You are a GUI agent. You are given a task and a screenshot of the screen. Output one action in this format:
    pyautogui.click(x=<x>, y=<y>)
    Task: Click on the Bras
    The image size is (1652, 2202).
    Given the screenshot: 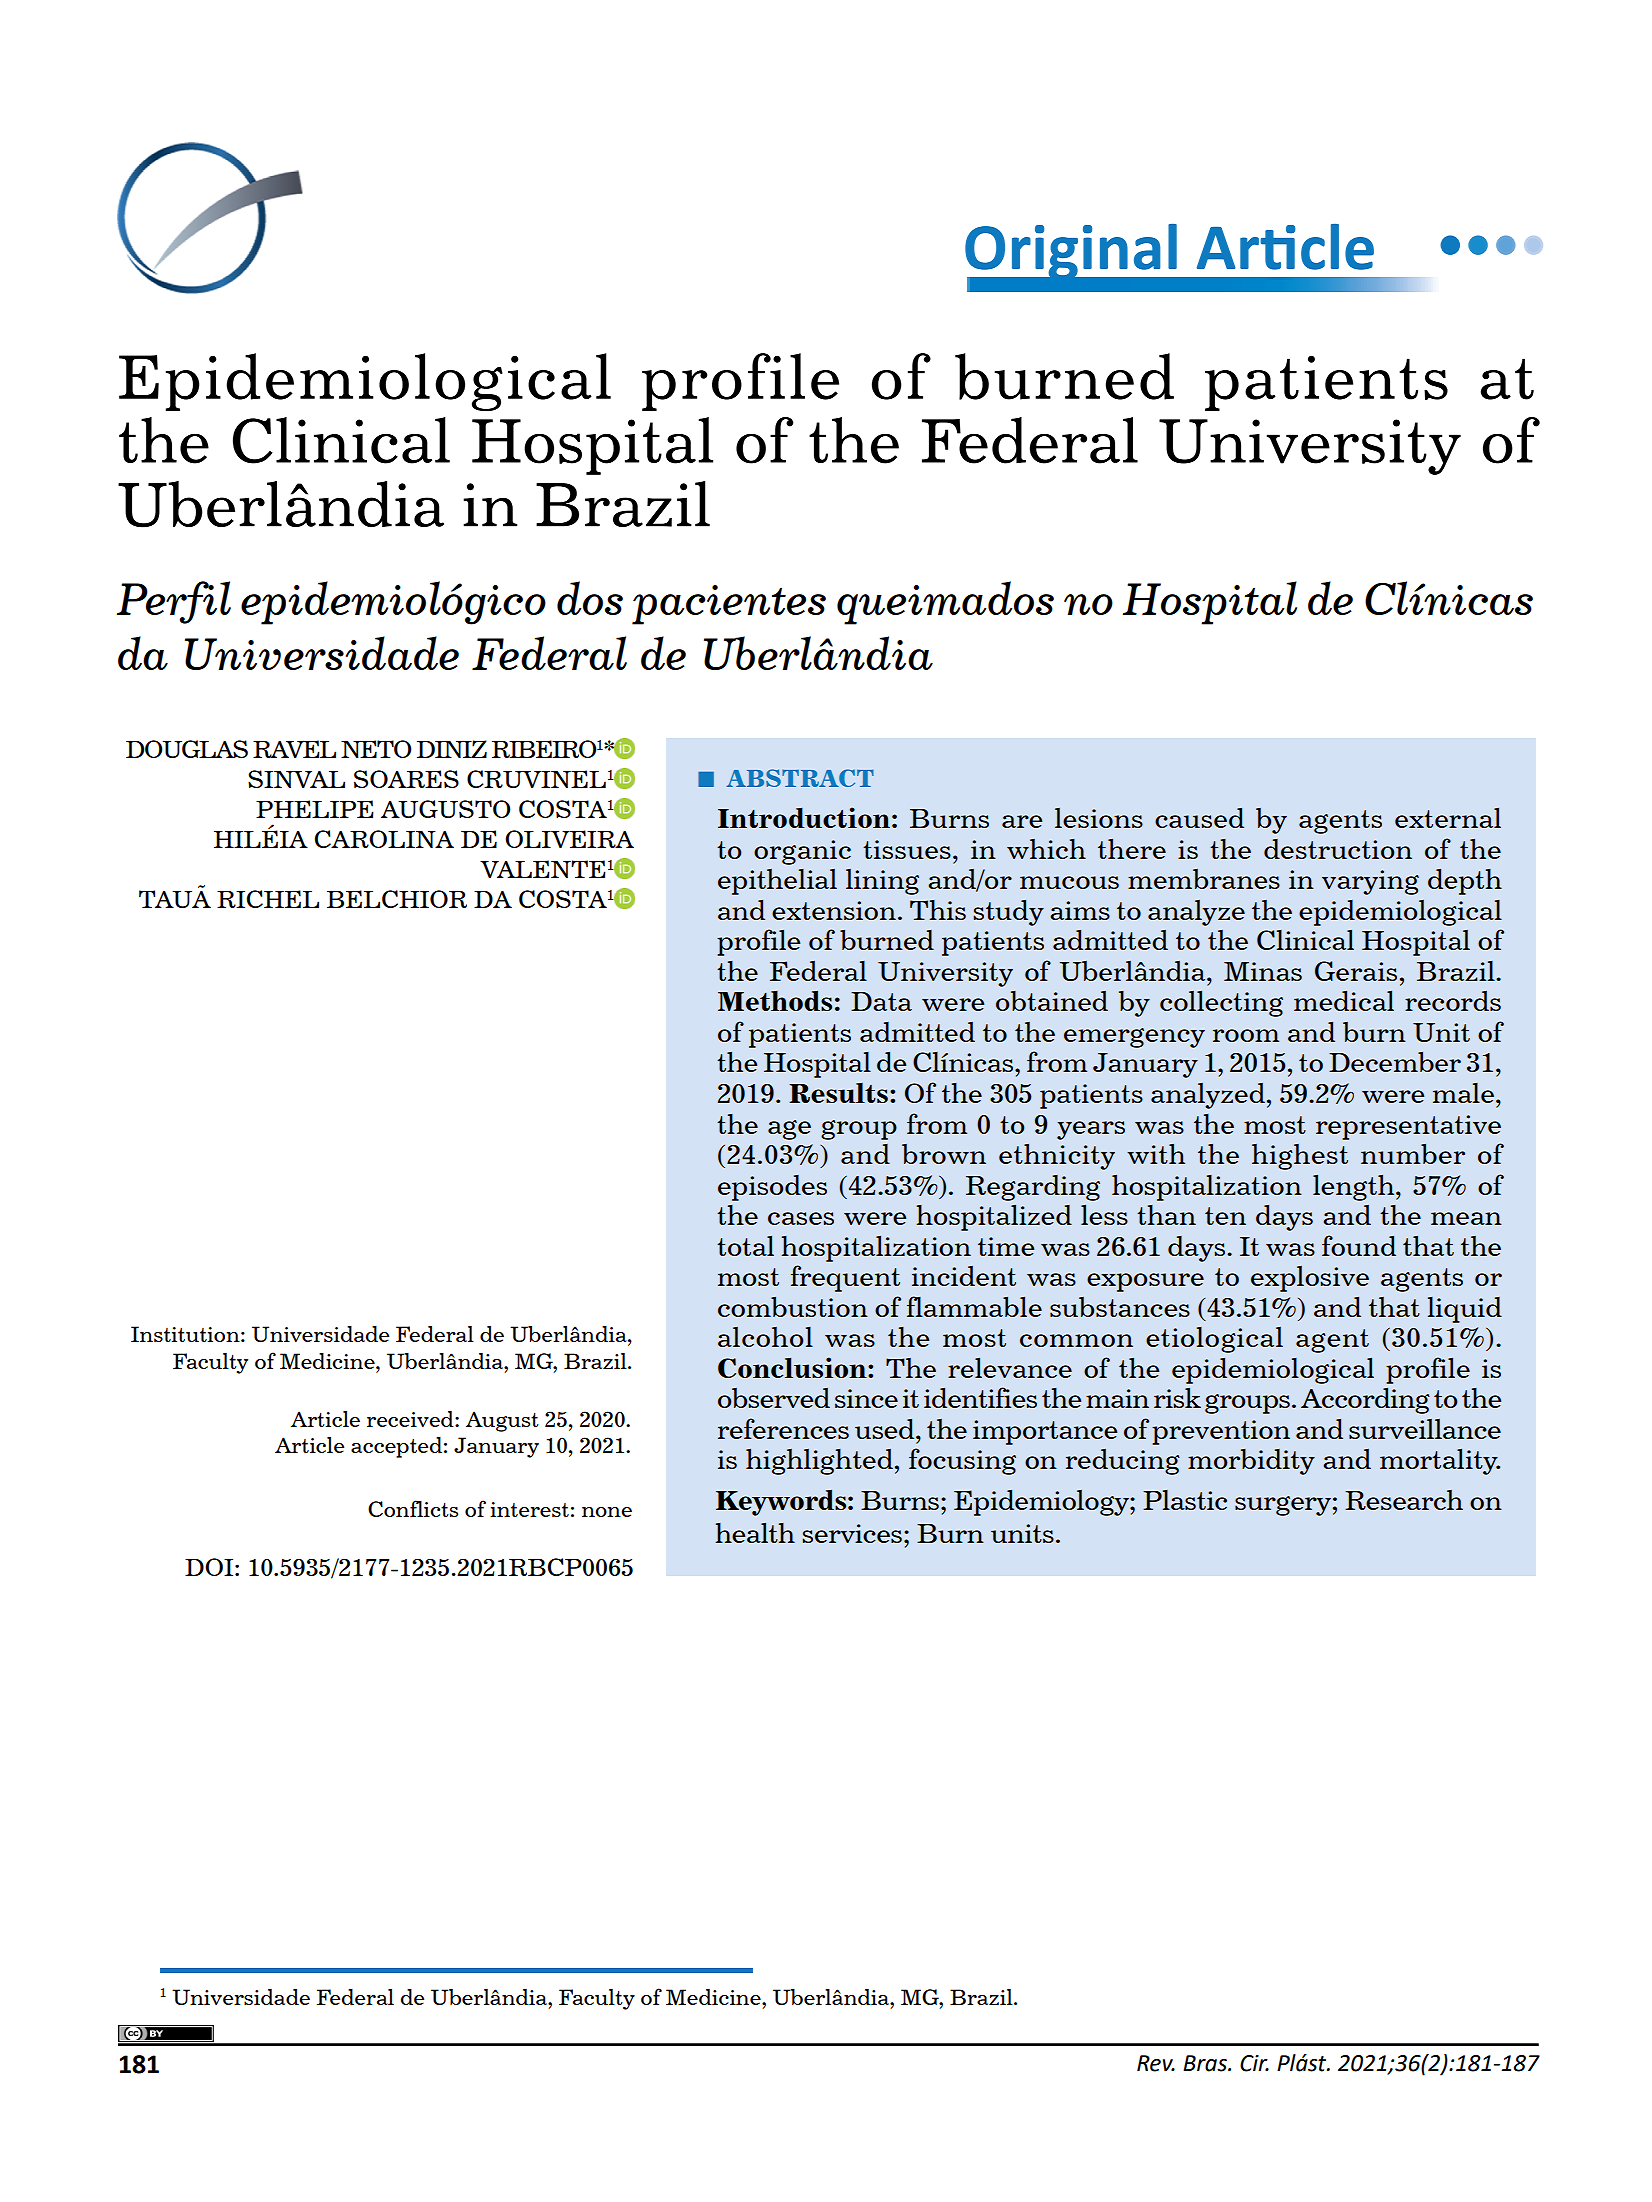 What is the action you would take?
    pyautogui.click(x=1206, y=2063)
